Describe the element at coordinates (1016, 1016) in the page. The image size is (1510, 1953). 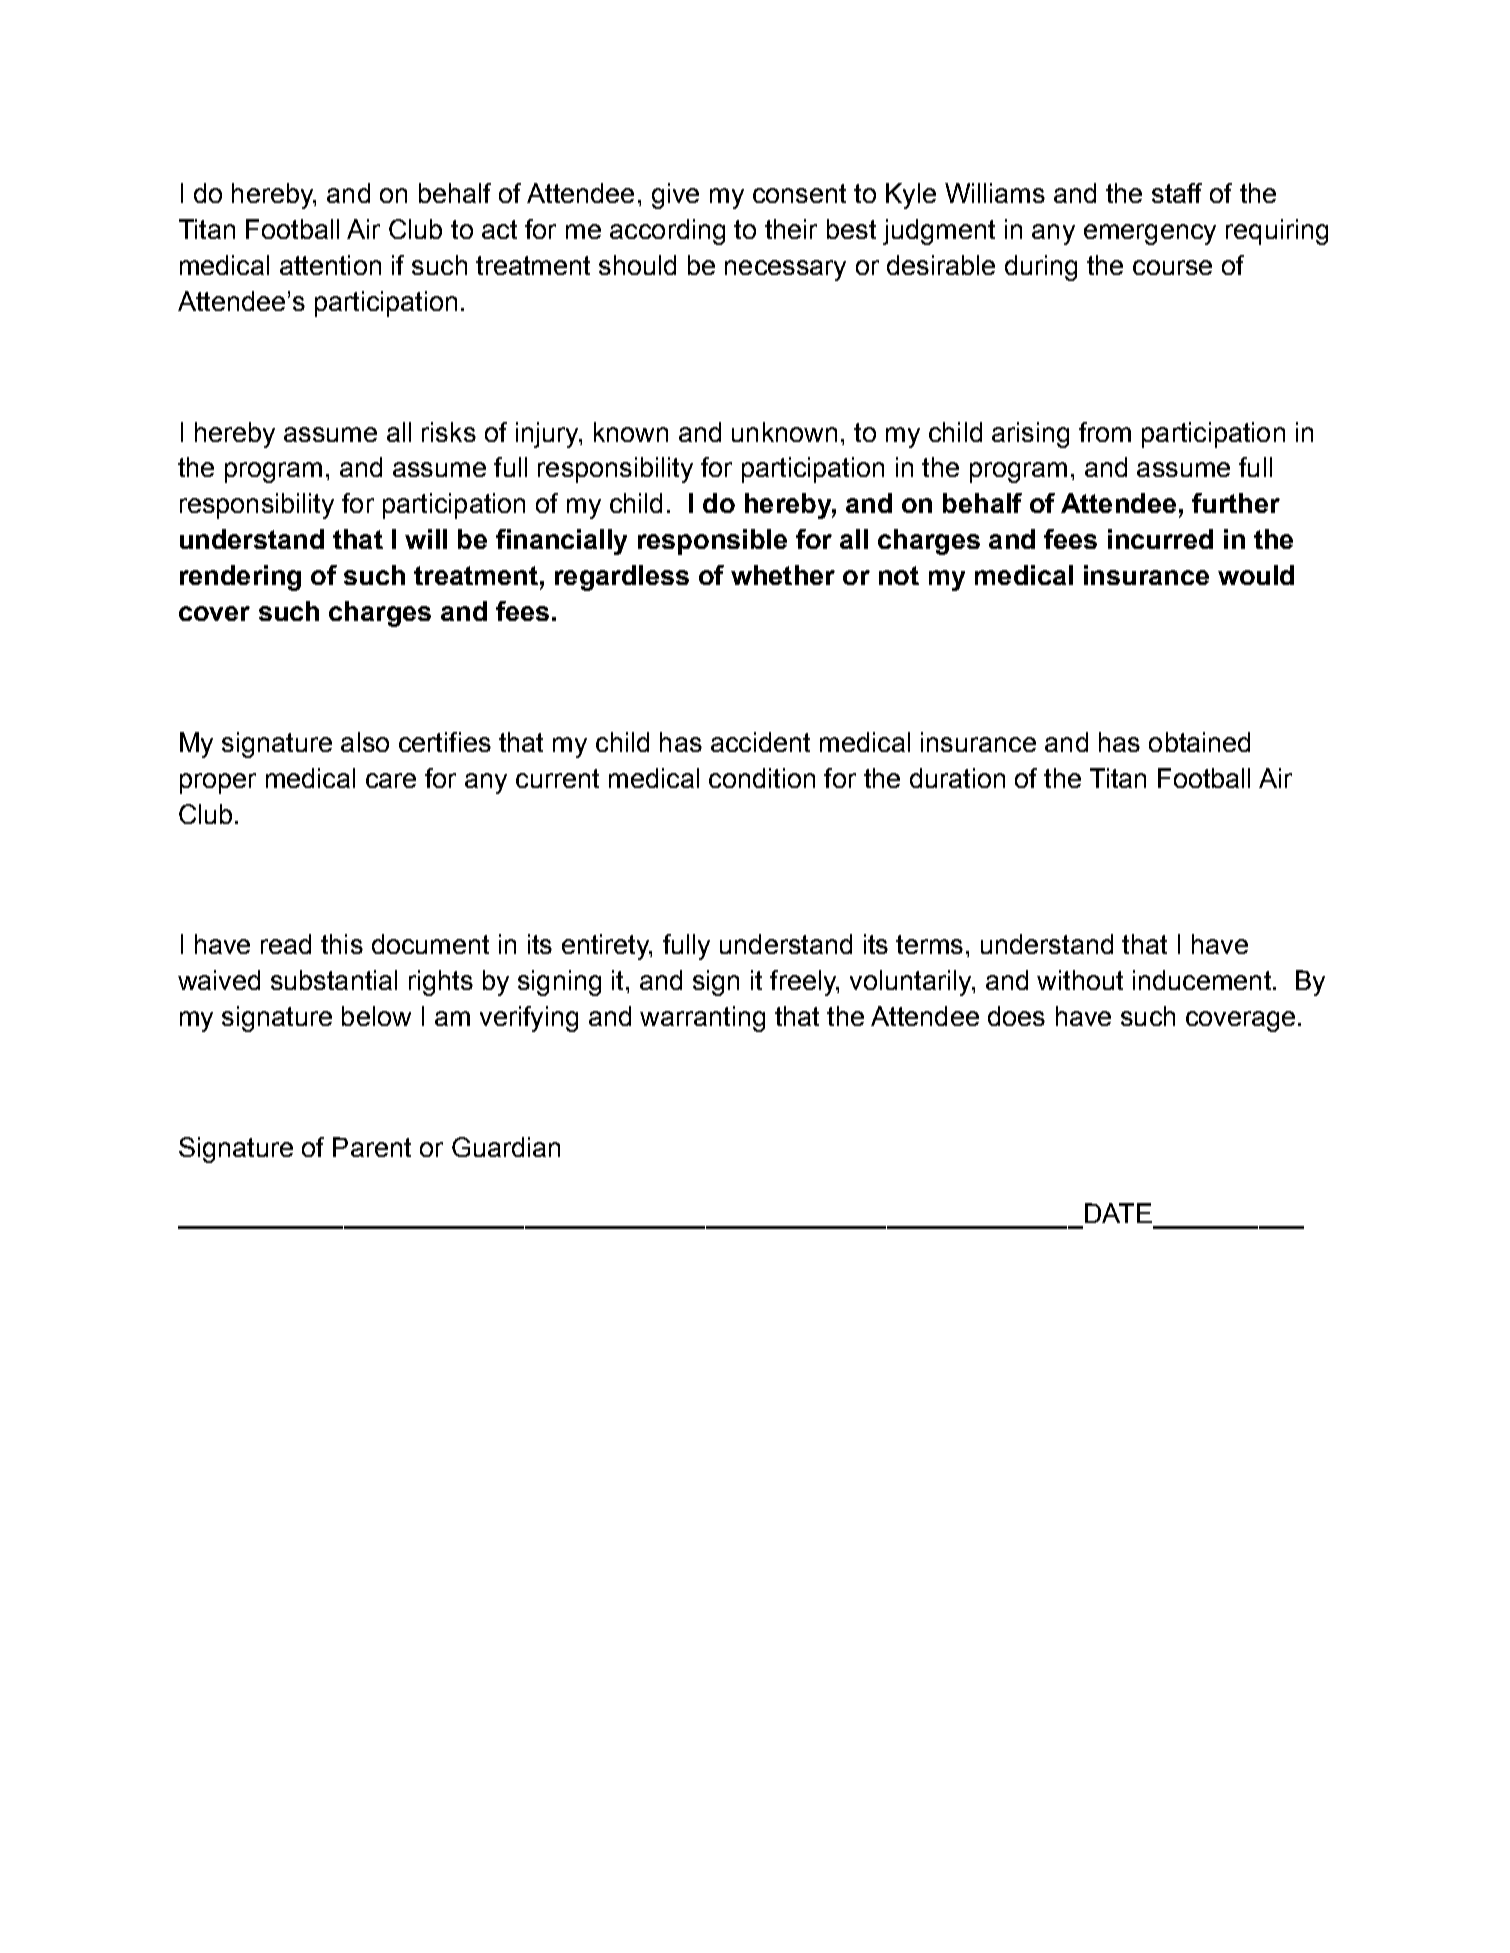
I see `does` at that location.
